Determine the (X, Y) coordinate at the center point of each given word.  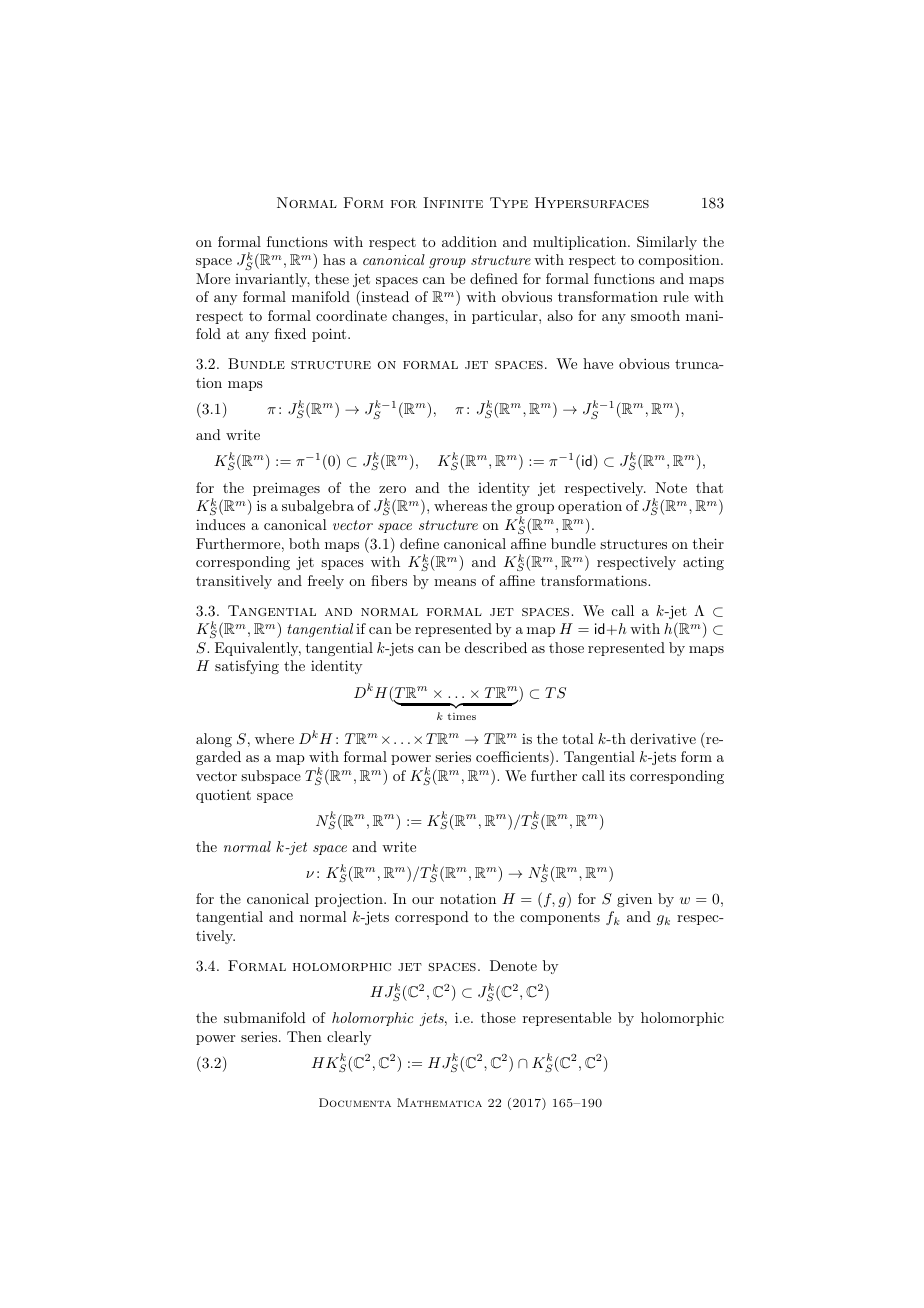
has (334, 259)
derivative (663, 738)
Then (304, 1036)
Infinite (453, 202)
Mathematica (439, 1102)
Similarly (667, 243)
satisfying (247, 667)
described (496, 647)
